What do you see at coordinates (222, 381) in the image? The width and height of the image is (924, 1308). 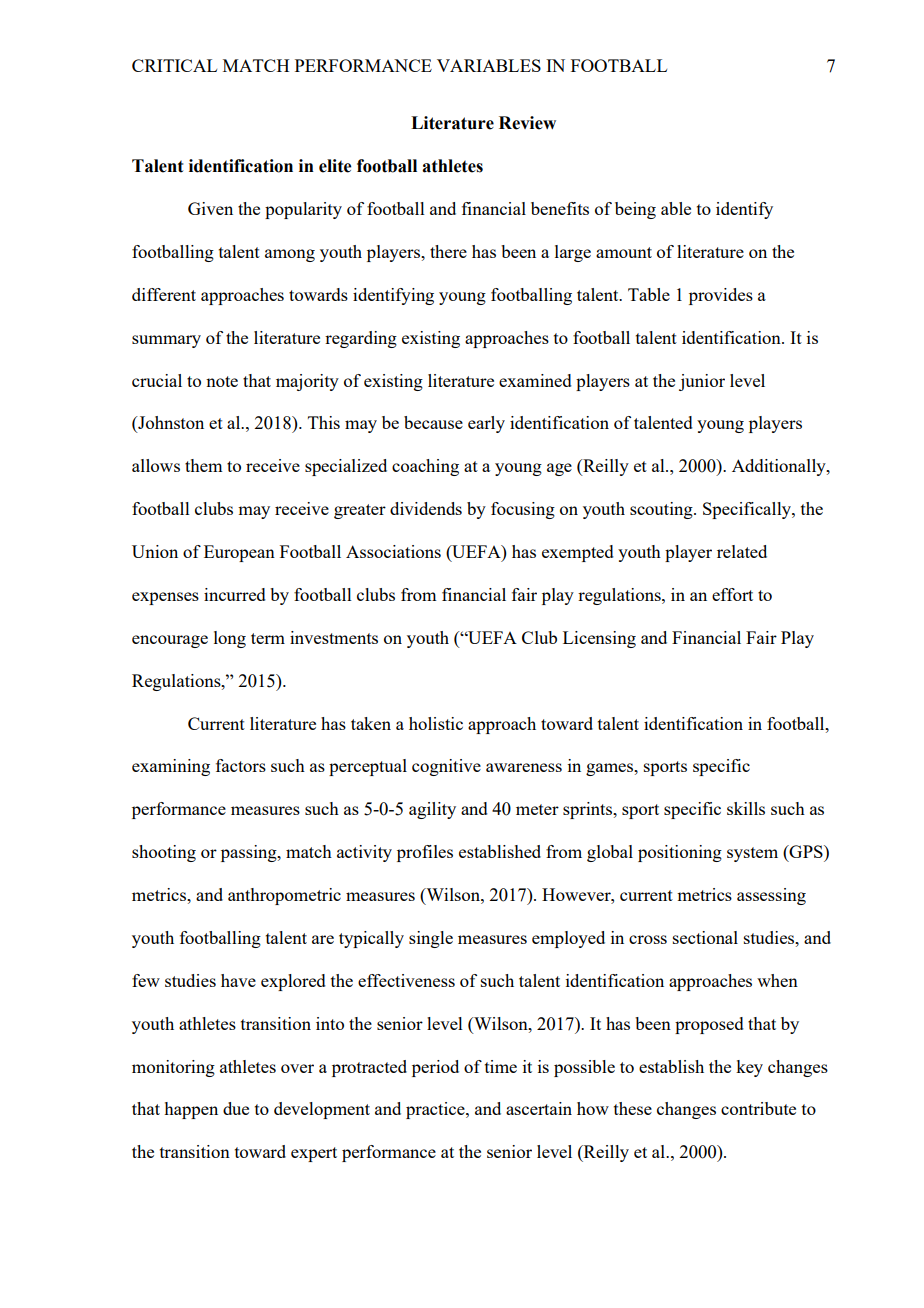 I see `note` at bounding box center [222, 381].
